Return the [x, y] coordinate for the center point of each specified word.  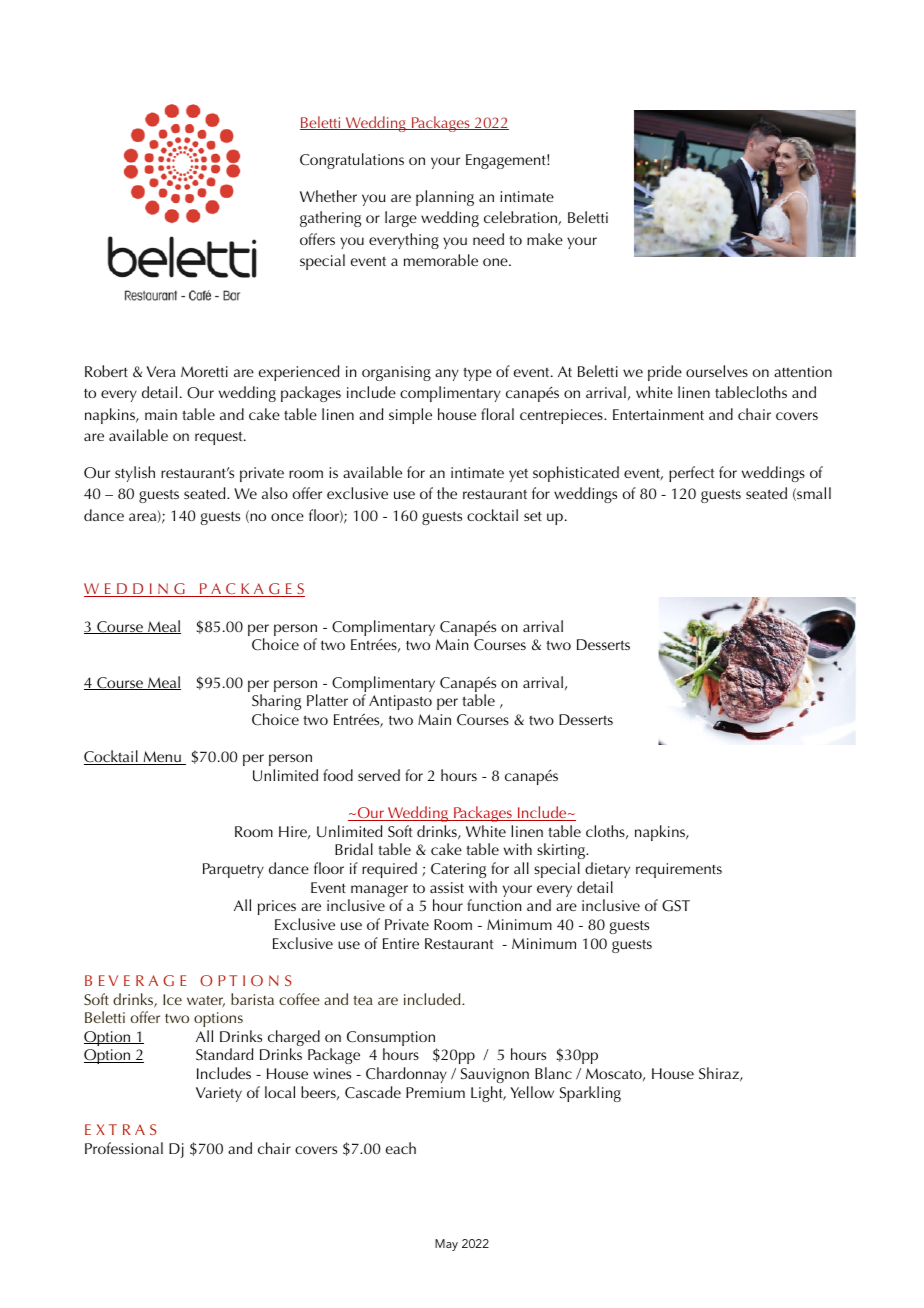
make [545, 239]
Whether [328, 196]
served [379, 775]
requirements [679, 870]
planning [445, 198]
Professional [124, 1148]
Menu [162, 758]
